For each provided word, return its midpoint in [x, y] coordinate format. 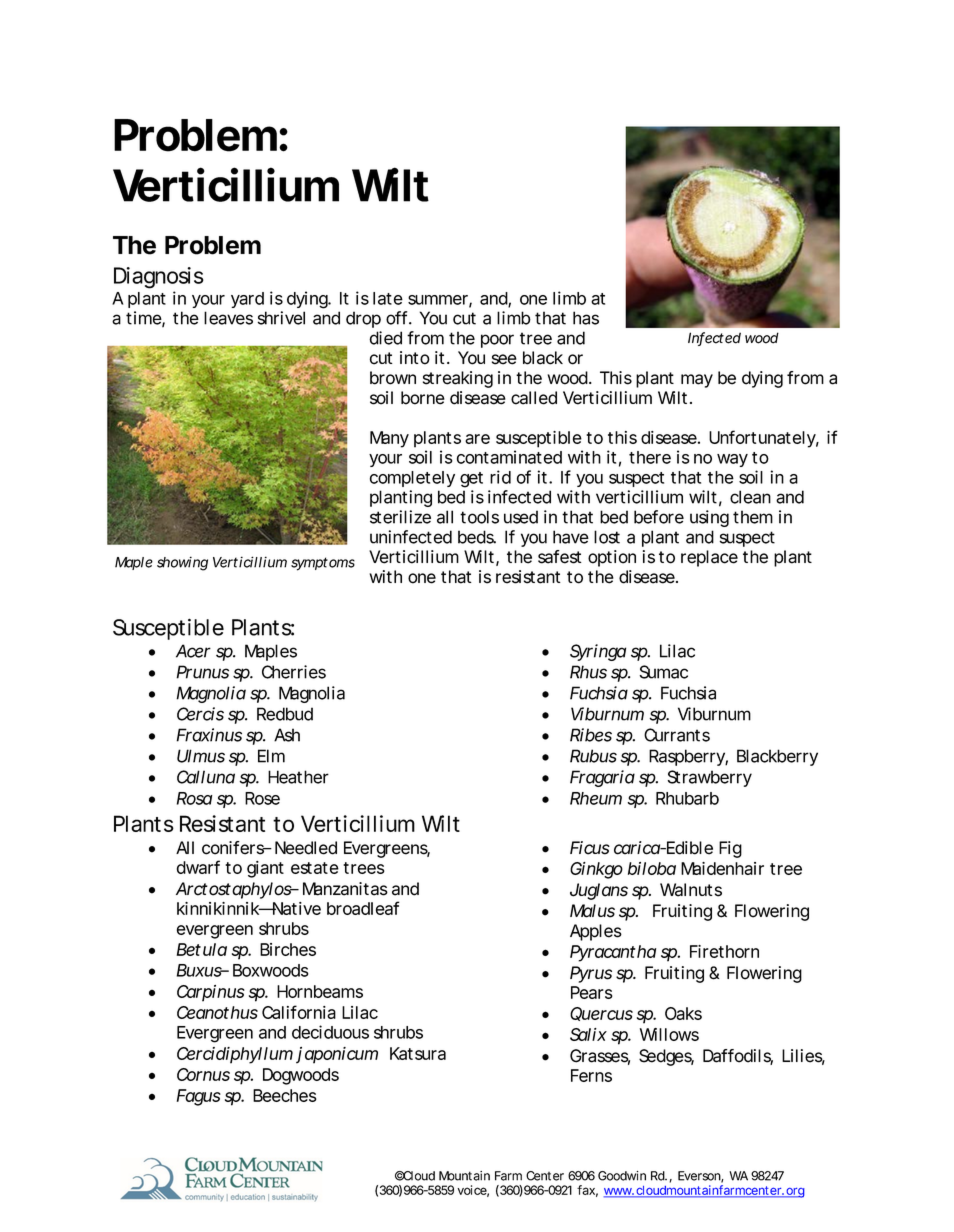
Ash [287, 735]
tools [479, 517]
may [697, 381]
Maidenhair [722, 868]
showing [182, 563]
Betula [201, 949]
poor [497, 341]
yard [247, 300]
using [709, 518]
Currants [677, 735]
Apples [596, 932]
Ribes [591, 735]
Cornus [203, 1074]
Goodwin [622, 1176]
